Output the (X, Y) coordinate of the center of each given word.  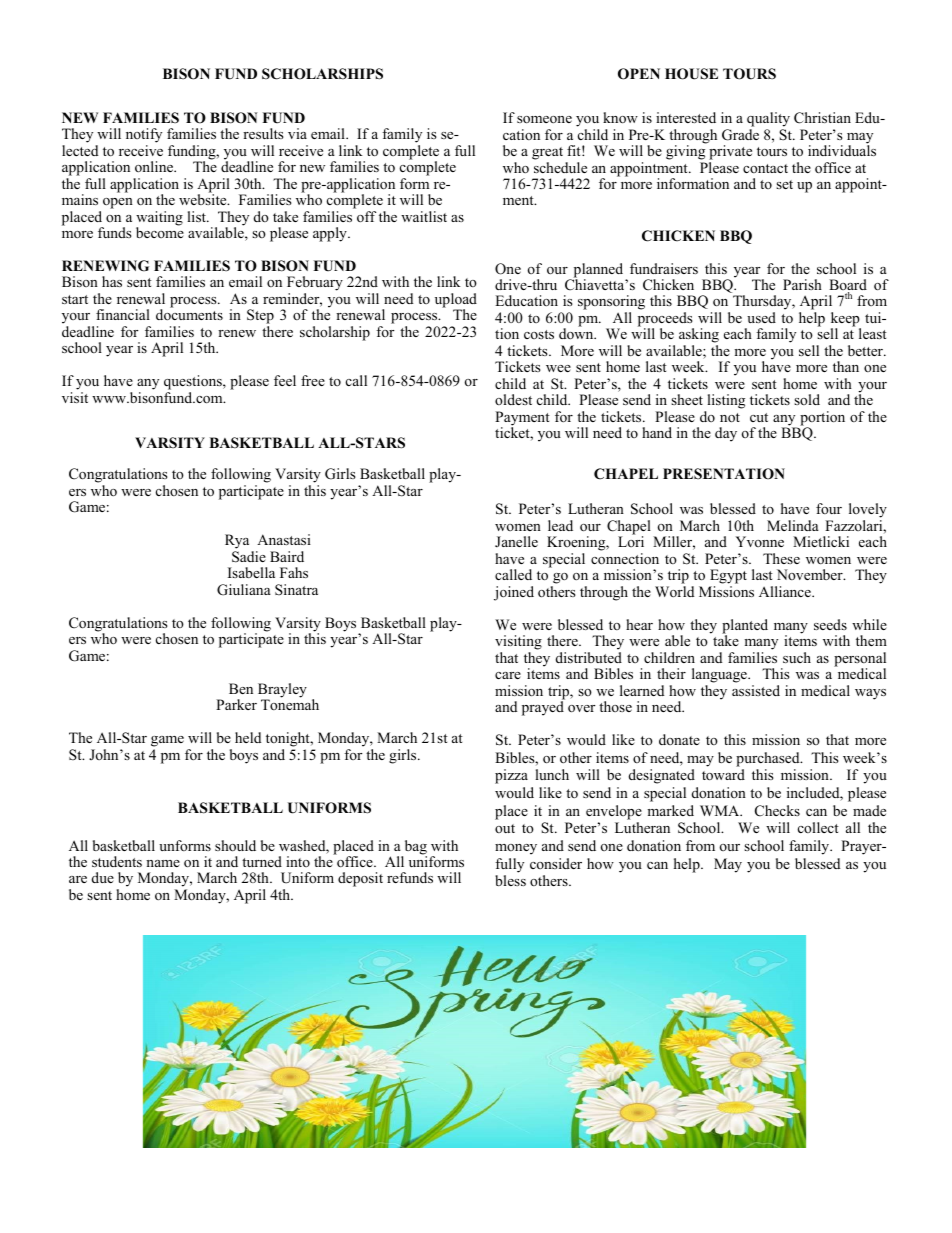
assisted (756, 690)
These (781, 558)
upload (456, 301)
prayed (543, 707)
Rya (237, 543)
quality (768, 119)
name (163, 863)
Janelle (516, 541)
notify (144, 137)
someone (544, 119)
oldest (513, 399)
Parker (236, 704)
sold (807, 399)
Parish (802, 284)
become (160, 231)
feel (285, 380)
